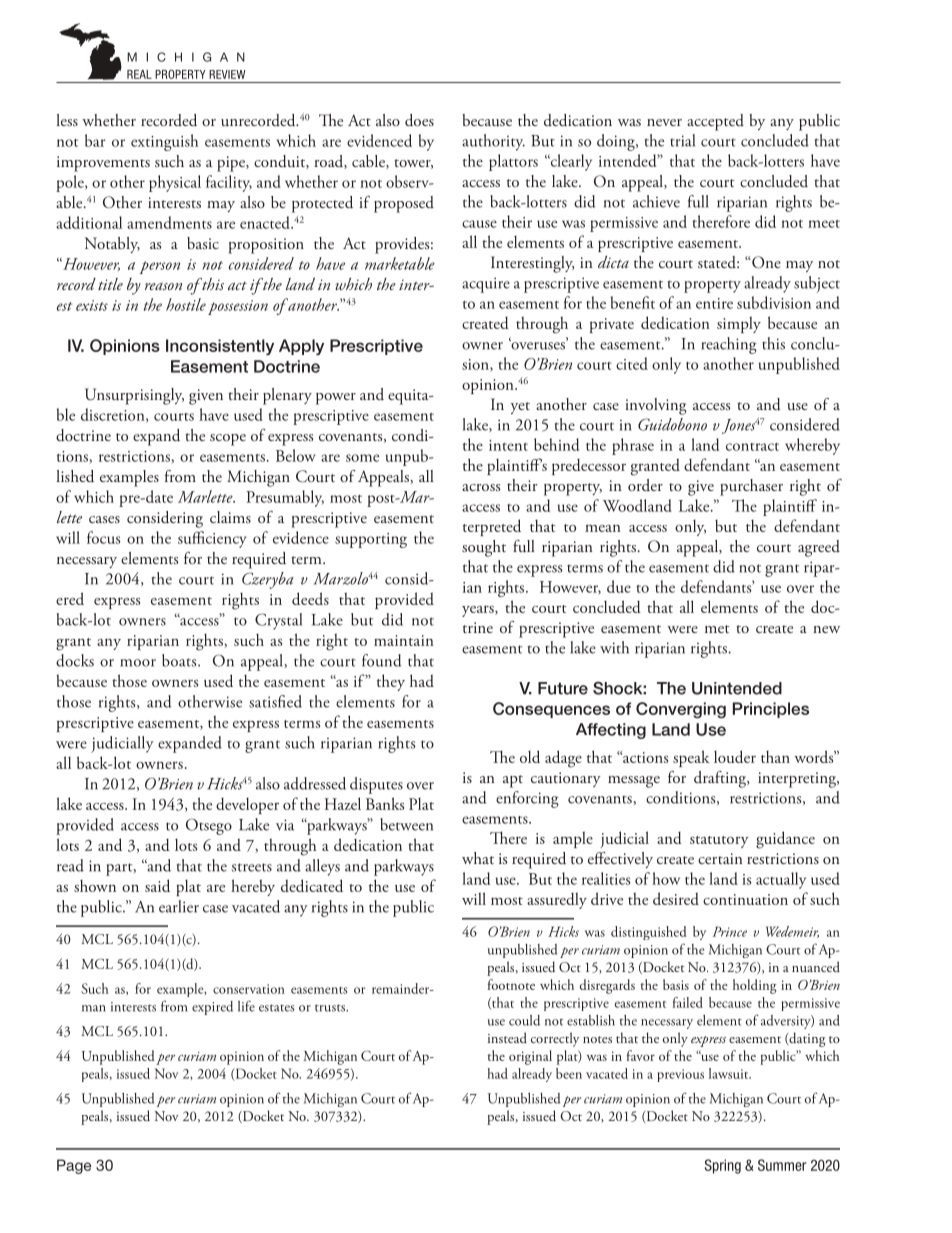  What do you see at coordinates (723, 1166) in the screenshot?
I see `Spring` at bounding box center [723, 1166].
